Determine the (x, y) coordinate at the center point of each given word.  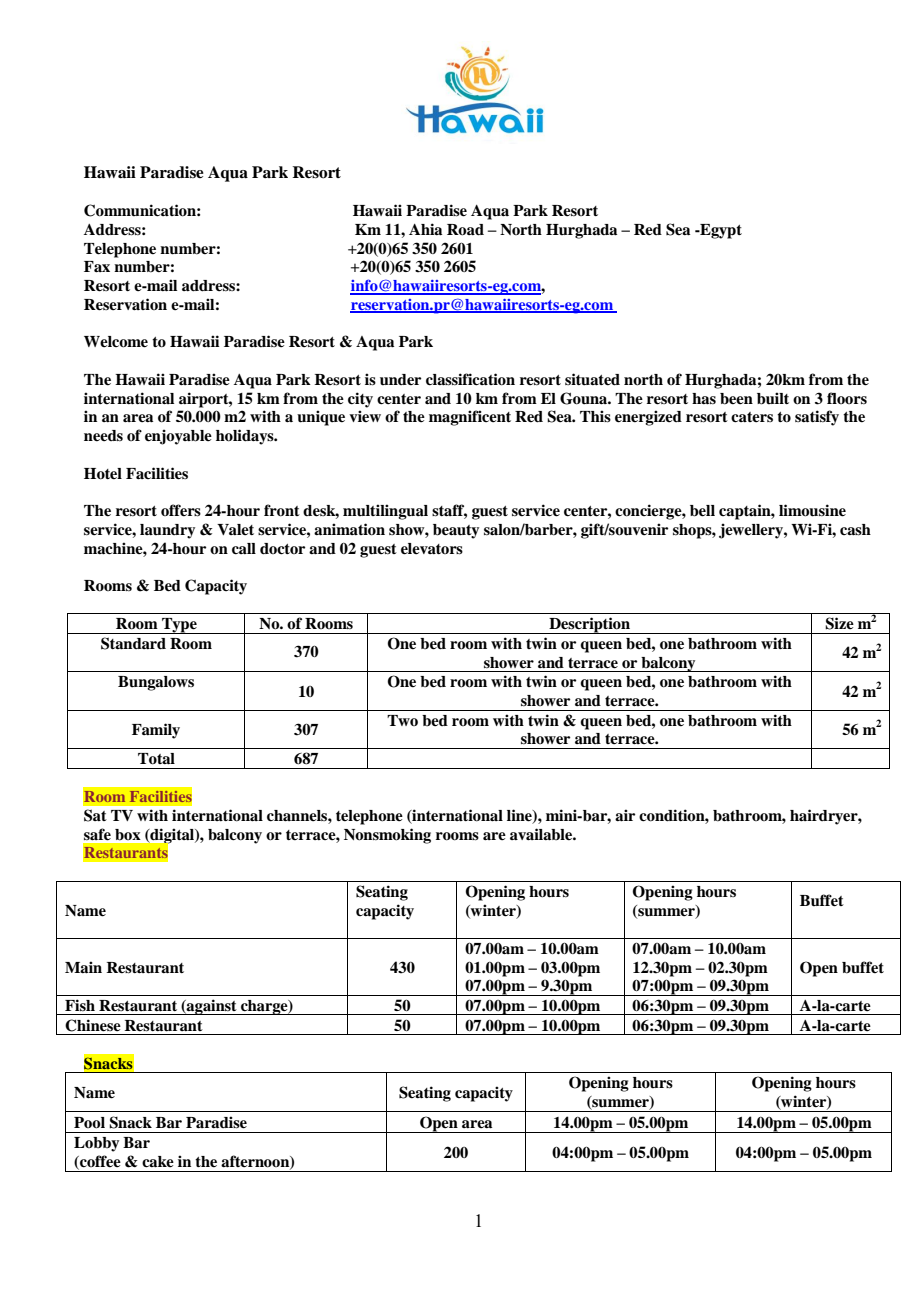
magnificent (470, 418)
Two (402, 720)
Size (839, 623)
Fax (97, 267)
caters (752, 417)
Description (589, 625)
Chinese (93, 1025)
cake (158, 1162)
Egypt (720, 231)
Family (156, 731)
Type (179, 626)
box (128, 835)
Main (83, 967)
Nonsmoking (387, 836)
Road (465, 230)
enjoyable (178, 437)
